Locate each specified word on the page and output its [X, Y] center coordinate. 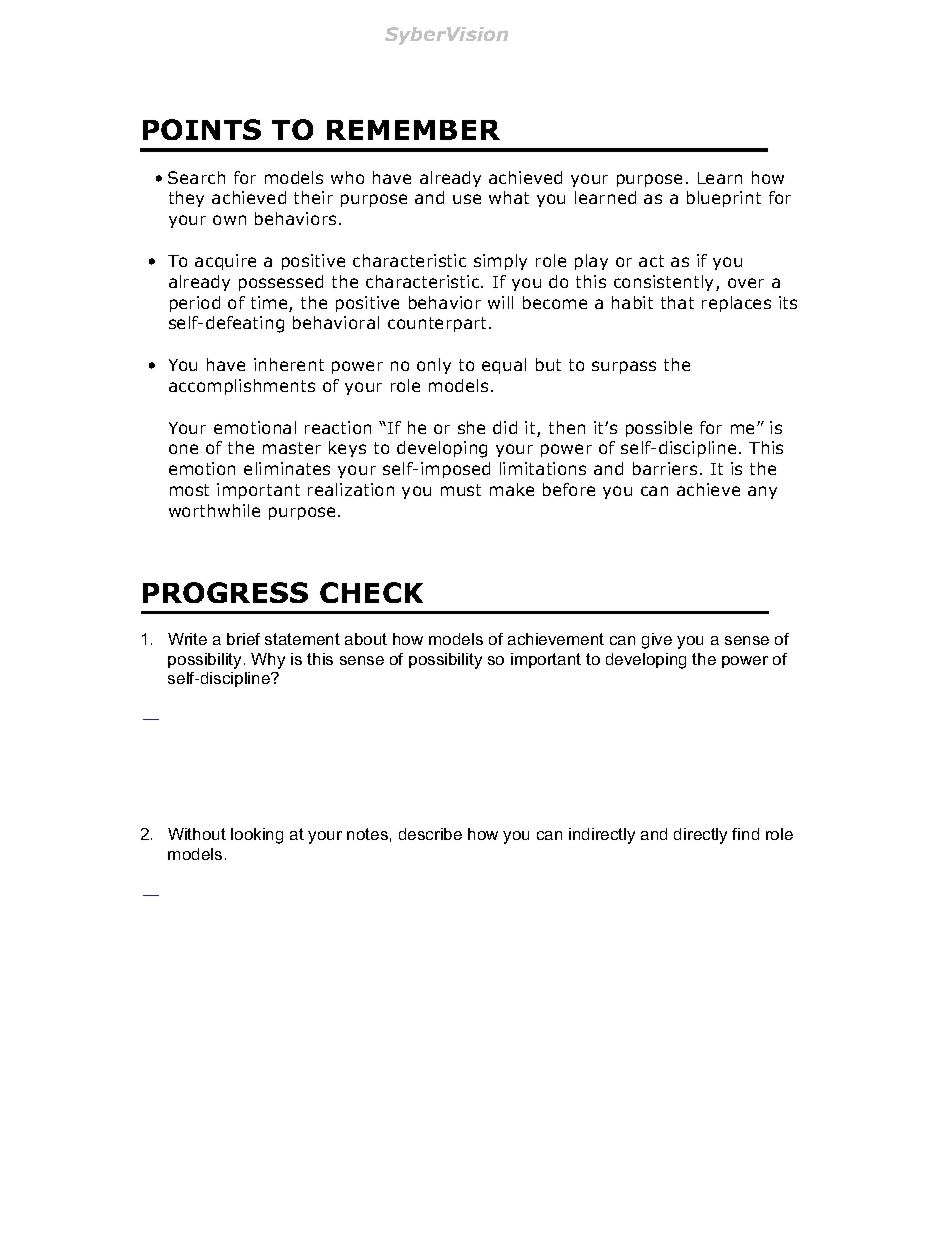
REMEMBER [413, 130]
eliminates [287, 468]
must [461, 490]
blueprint [724, 199]
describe [430, 834]
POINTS [202, 129]
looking [257, 836]
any [762, 492]
